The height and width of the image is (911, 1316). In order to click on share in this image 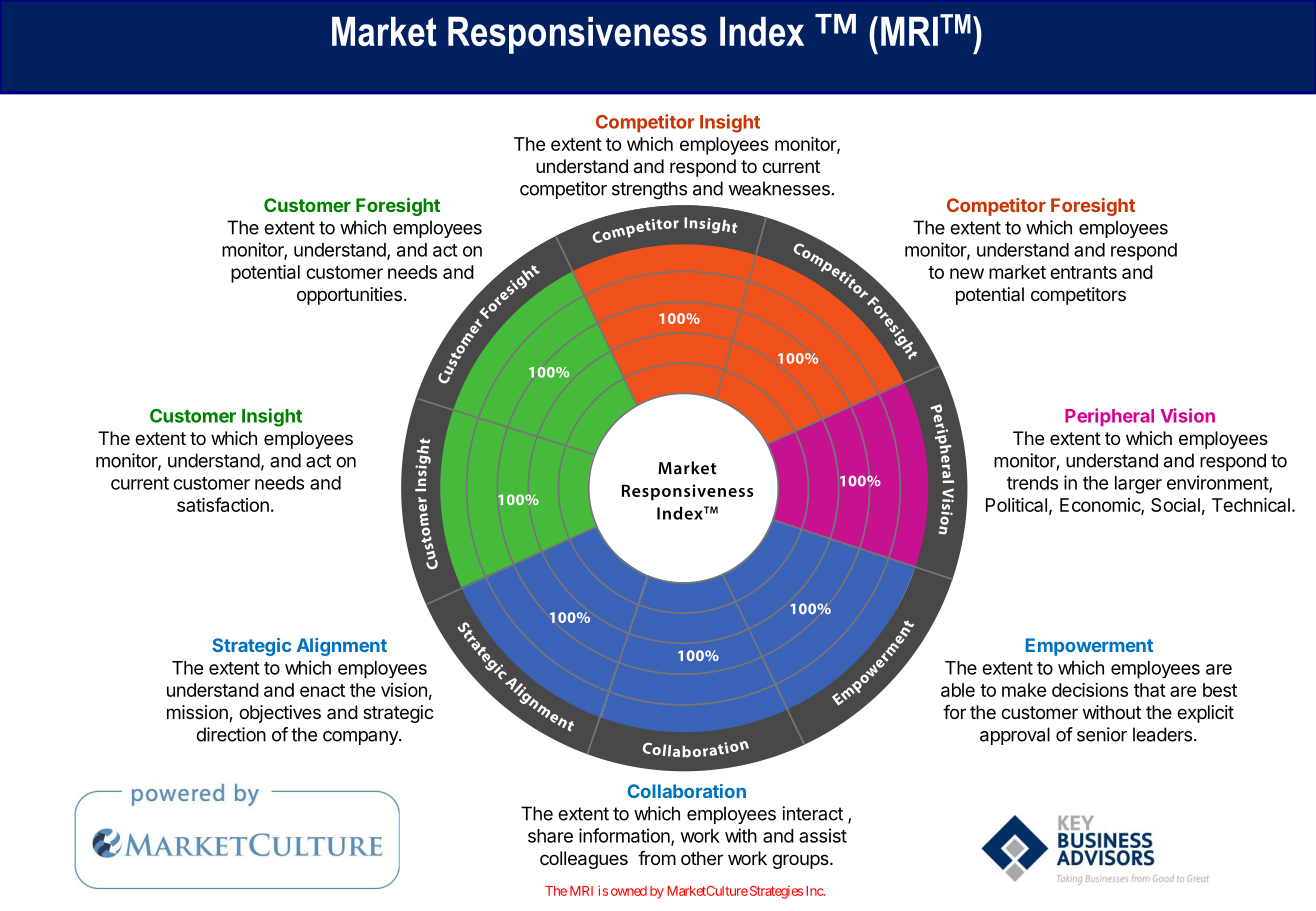, I will do `click(550, 836)`.
